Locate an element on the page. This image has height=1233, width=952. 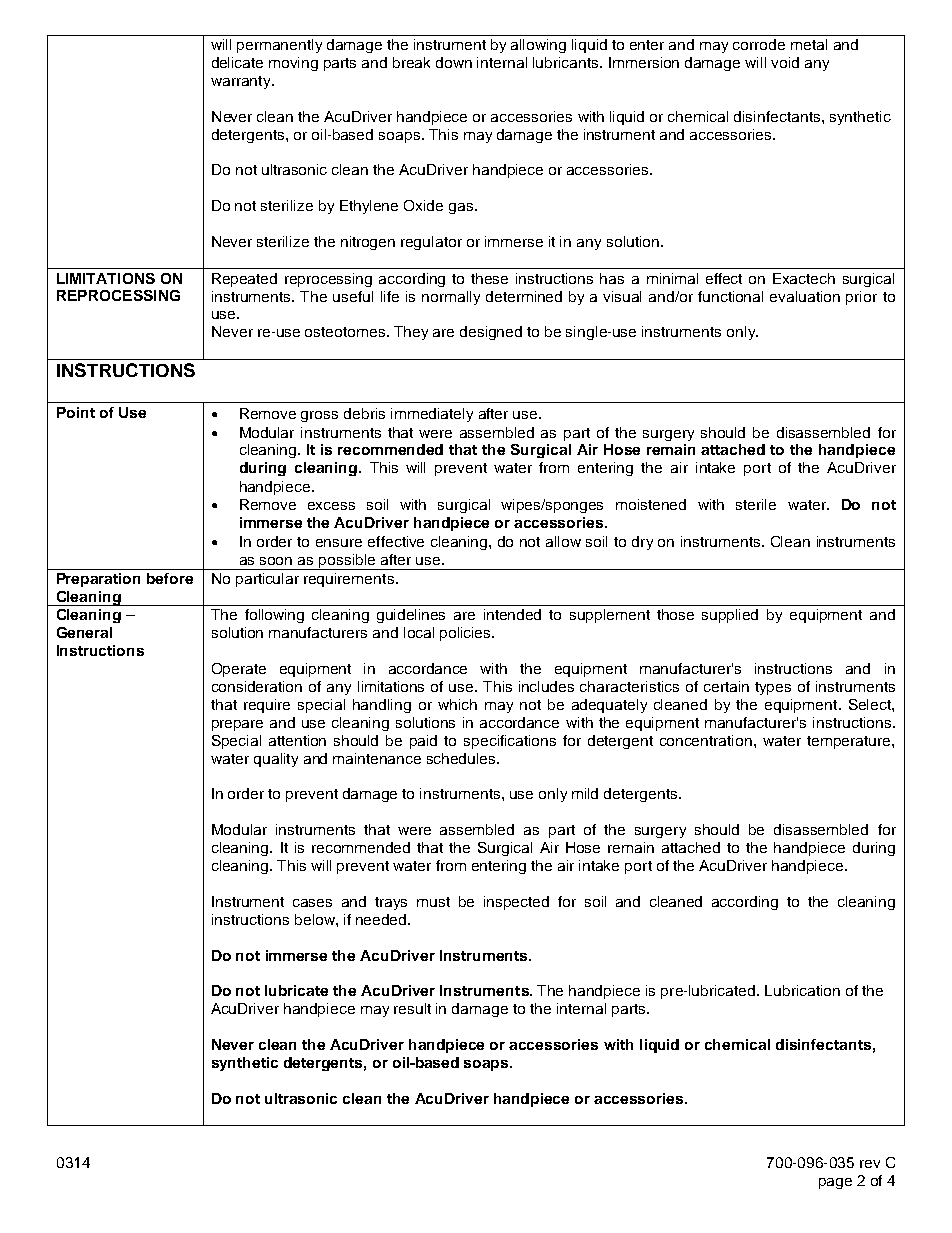
policies is located at coordinates (466, 634).
